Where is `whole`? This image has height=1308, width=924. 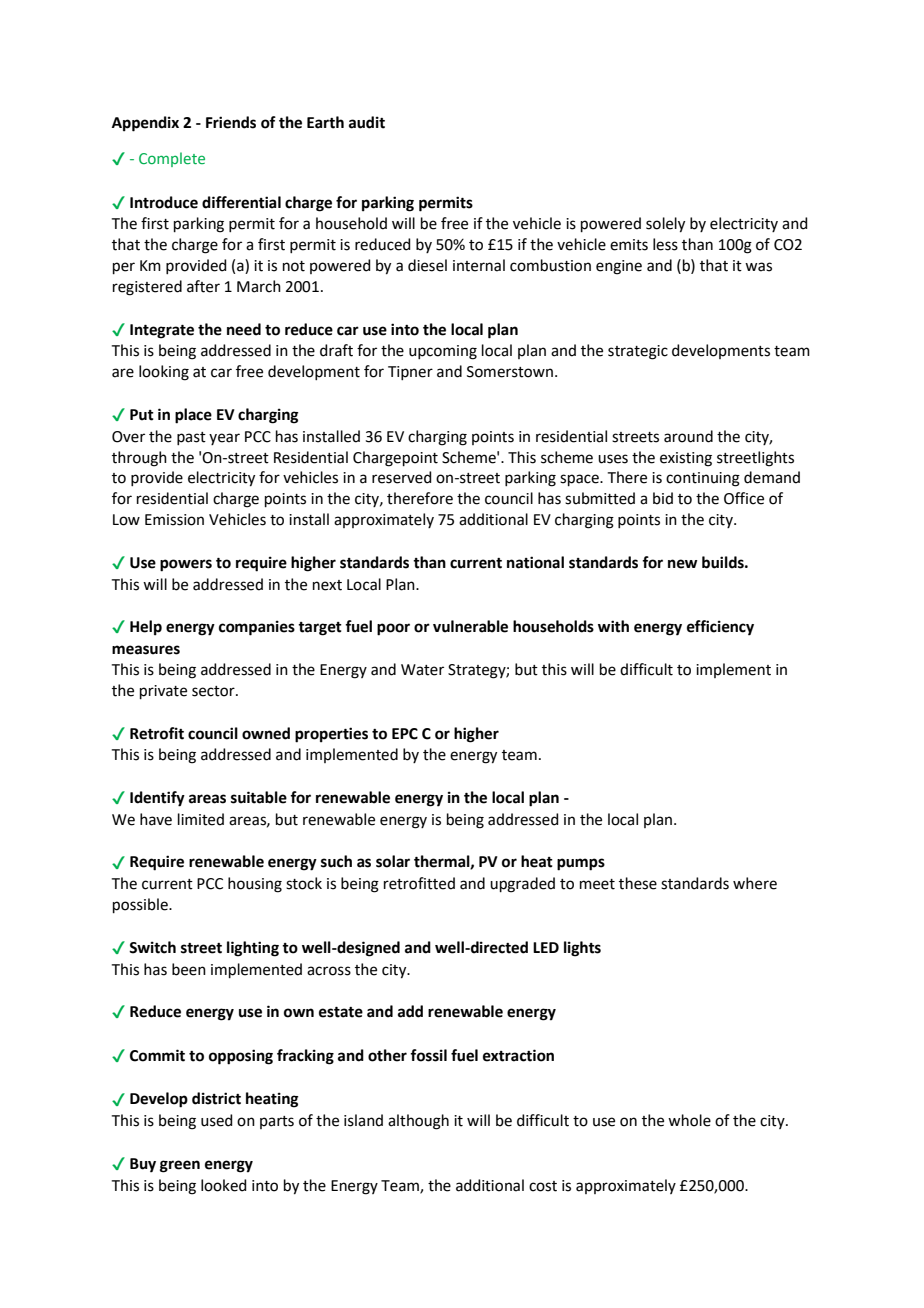
whole is located at coordinates (689, 1120).
